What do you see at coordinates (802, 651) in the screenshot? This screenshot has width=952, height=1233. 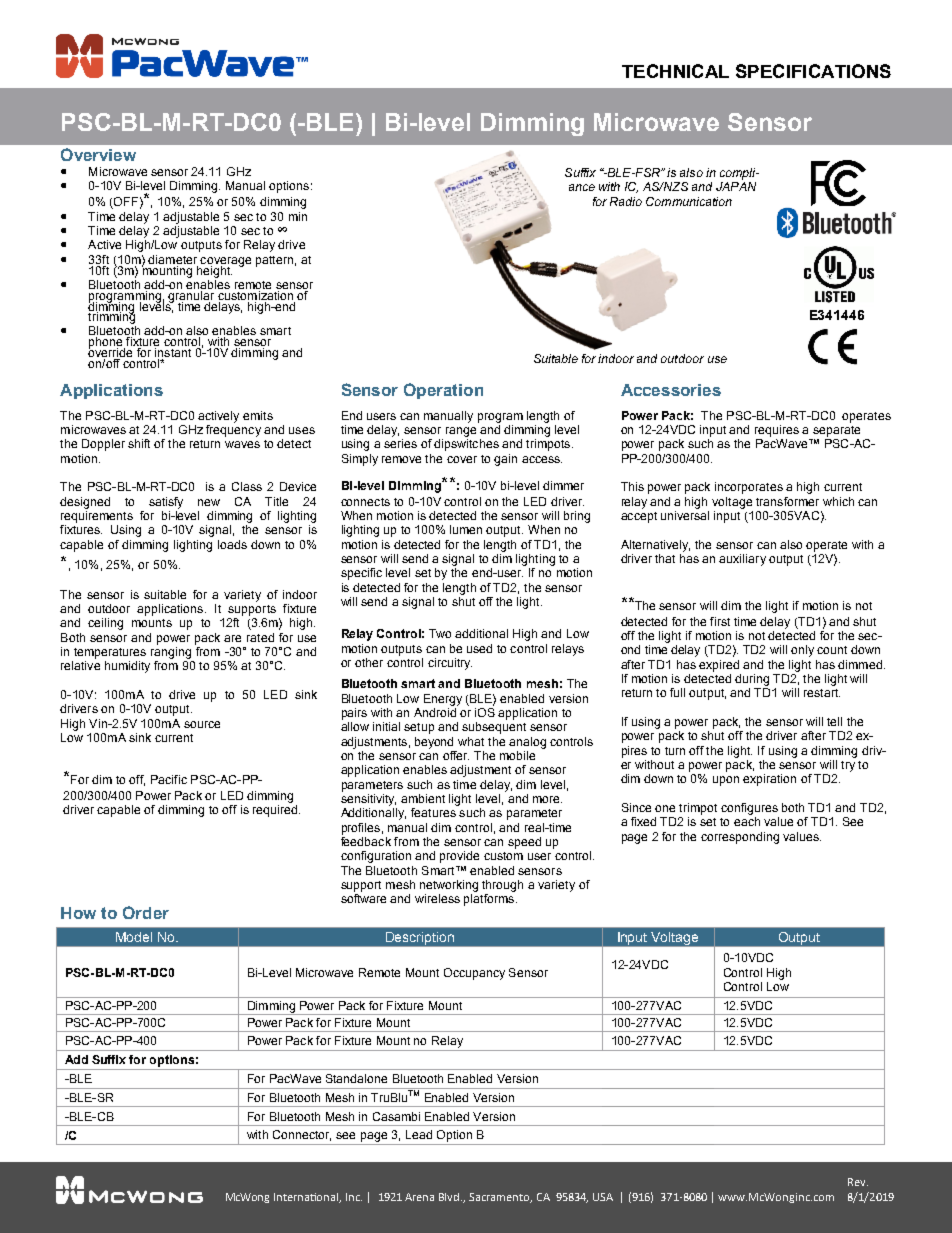 I see `only` at bounding box center [802, 651].
